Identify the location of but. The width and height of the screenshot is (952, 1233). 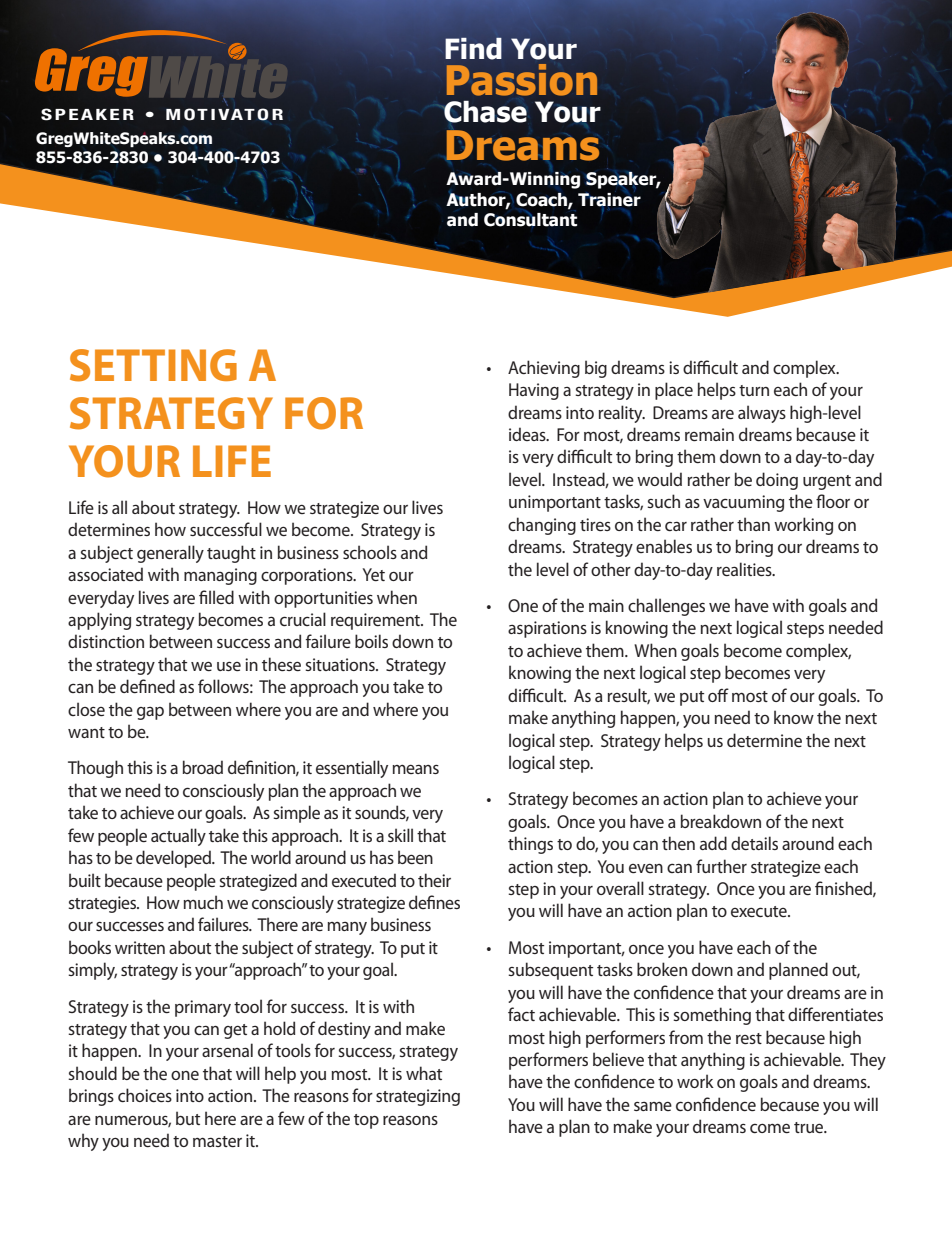
(188, 1118).
